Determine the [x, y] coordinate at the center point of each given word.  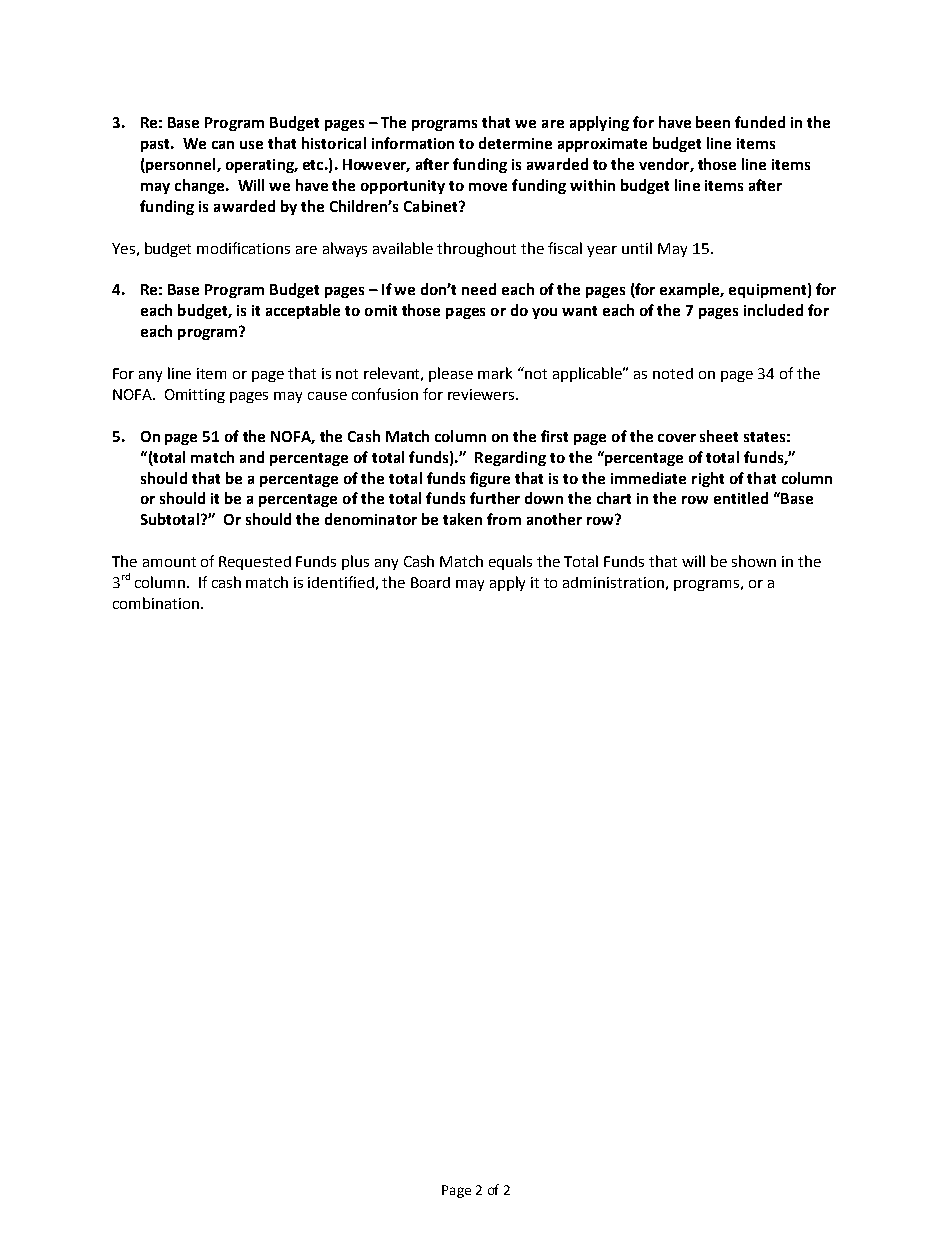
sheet [719, 436]
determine [515, 143]
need [479, 289]
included [773, 310]
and [252, 457]
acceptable [303, 311]
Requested [255, 563]
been [713, 122]
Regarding [510, 458]
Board [430, 582]
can [223, 145]
